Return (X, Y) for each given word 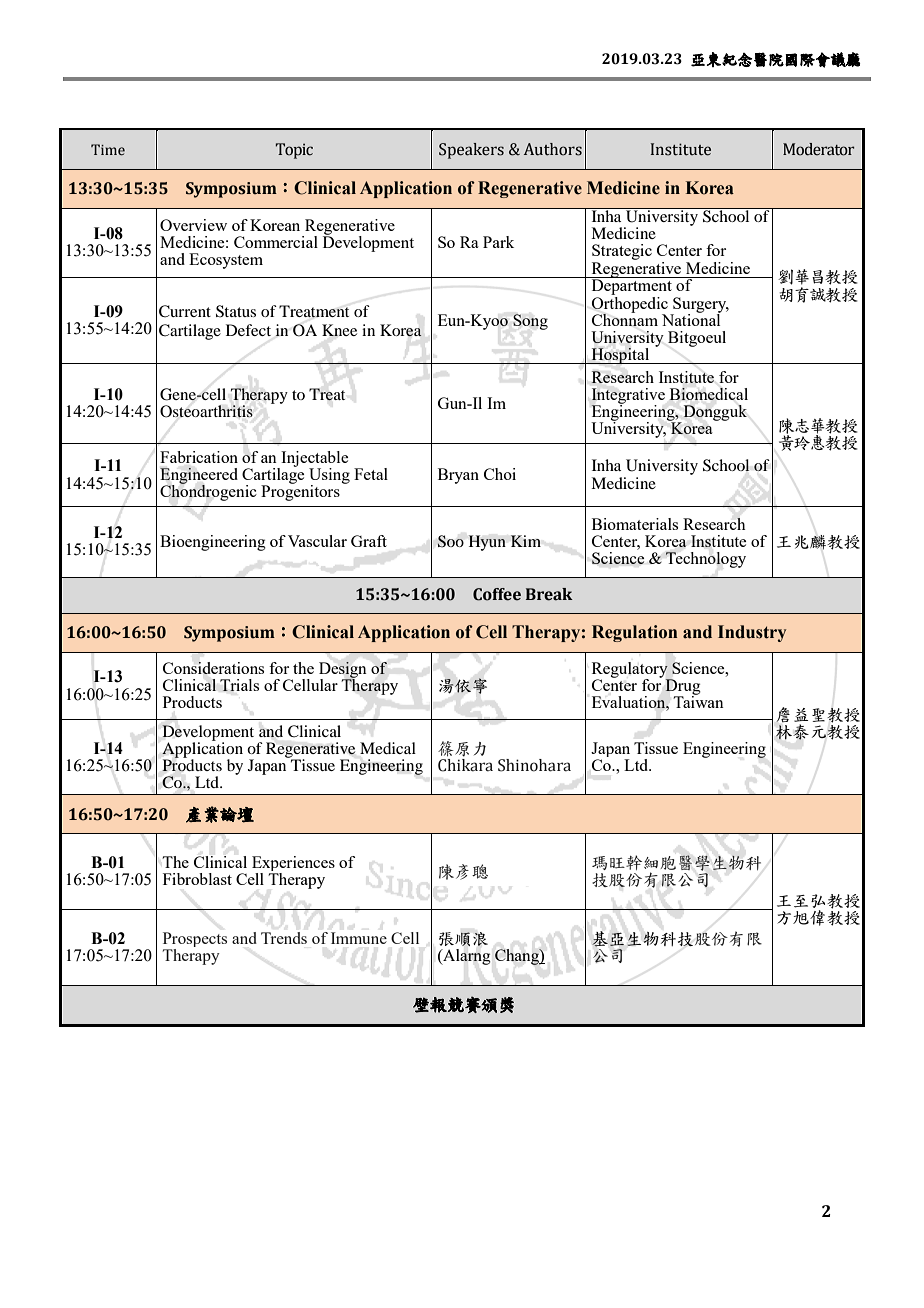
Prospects (195, 941)
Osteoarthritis (206, 411)
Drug (683, 688)
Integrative (628, 397)
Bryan (458, 476)
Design (342, 671)
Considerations (213, 668)
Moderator (819, 149)
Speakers (471, 151)
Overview (193, 225)
